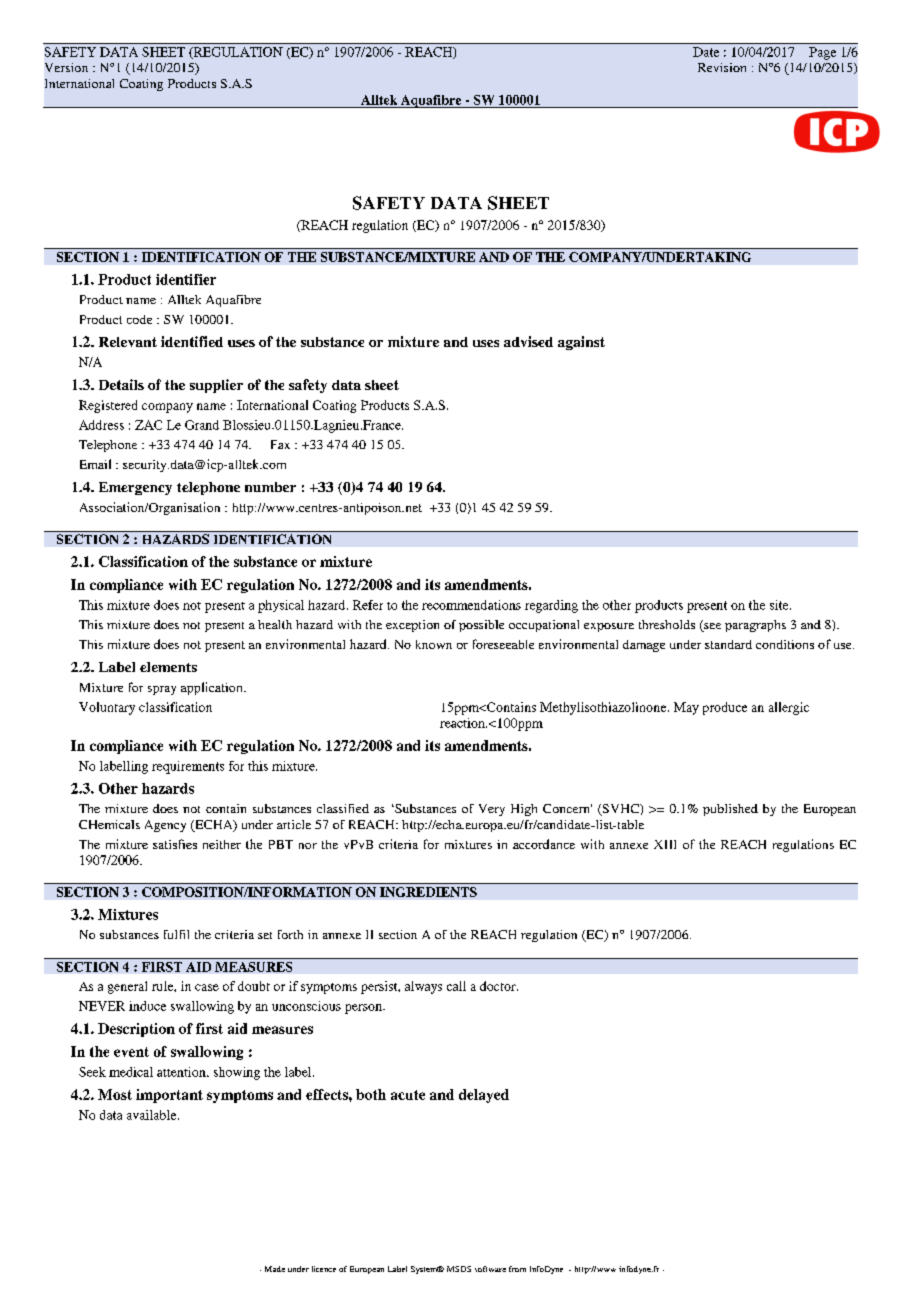  Describe the element at coordinates (459, 1269) in the screenshot. I see `MSDS` at that location.
